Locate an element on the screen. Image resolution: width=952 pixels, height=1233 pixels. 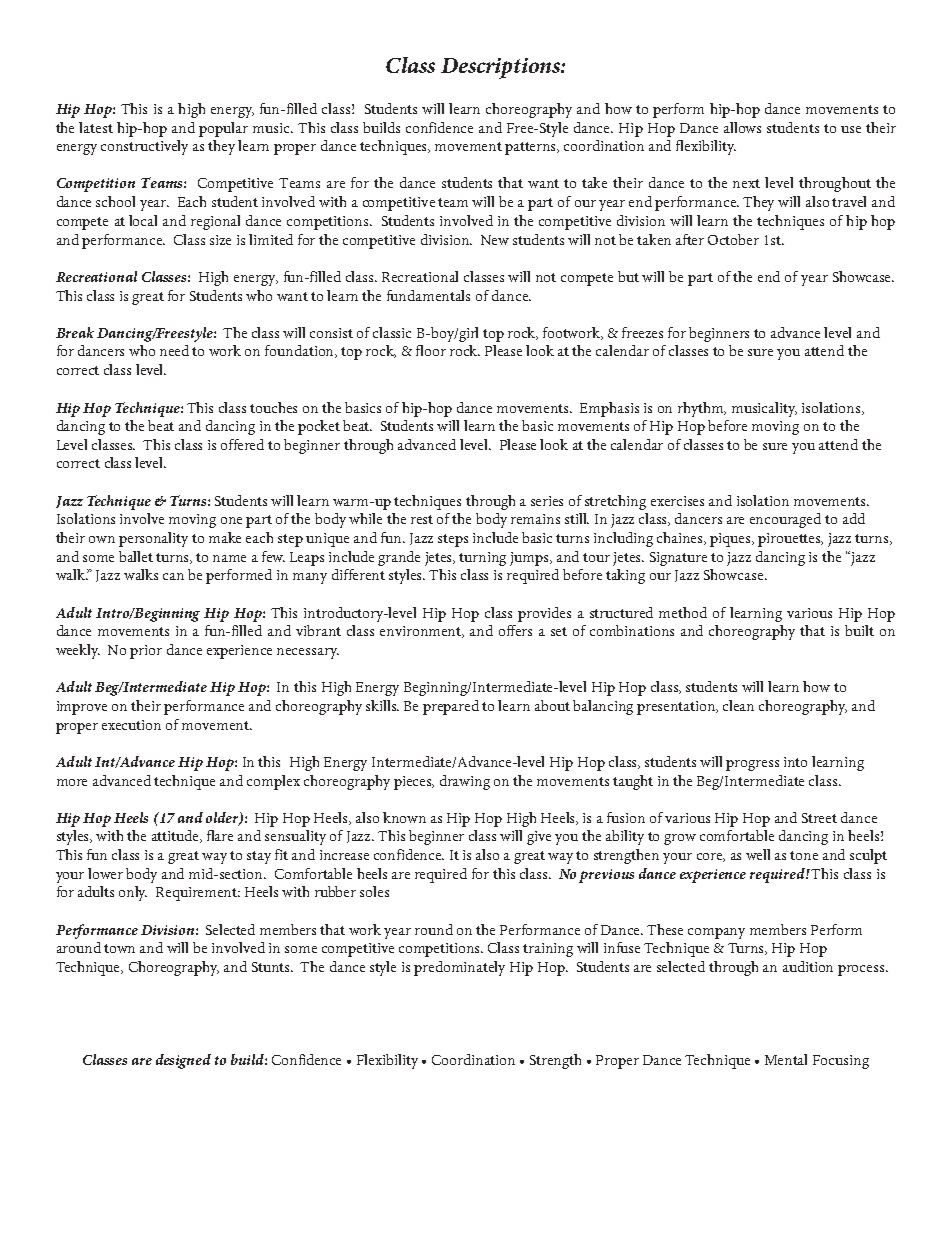
attitude is located at coordinates (177, 836).
